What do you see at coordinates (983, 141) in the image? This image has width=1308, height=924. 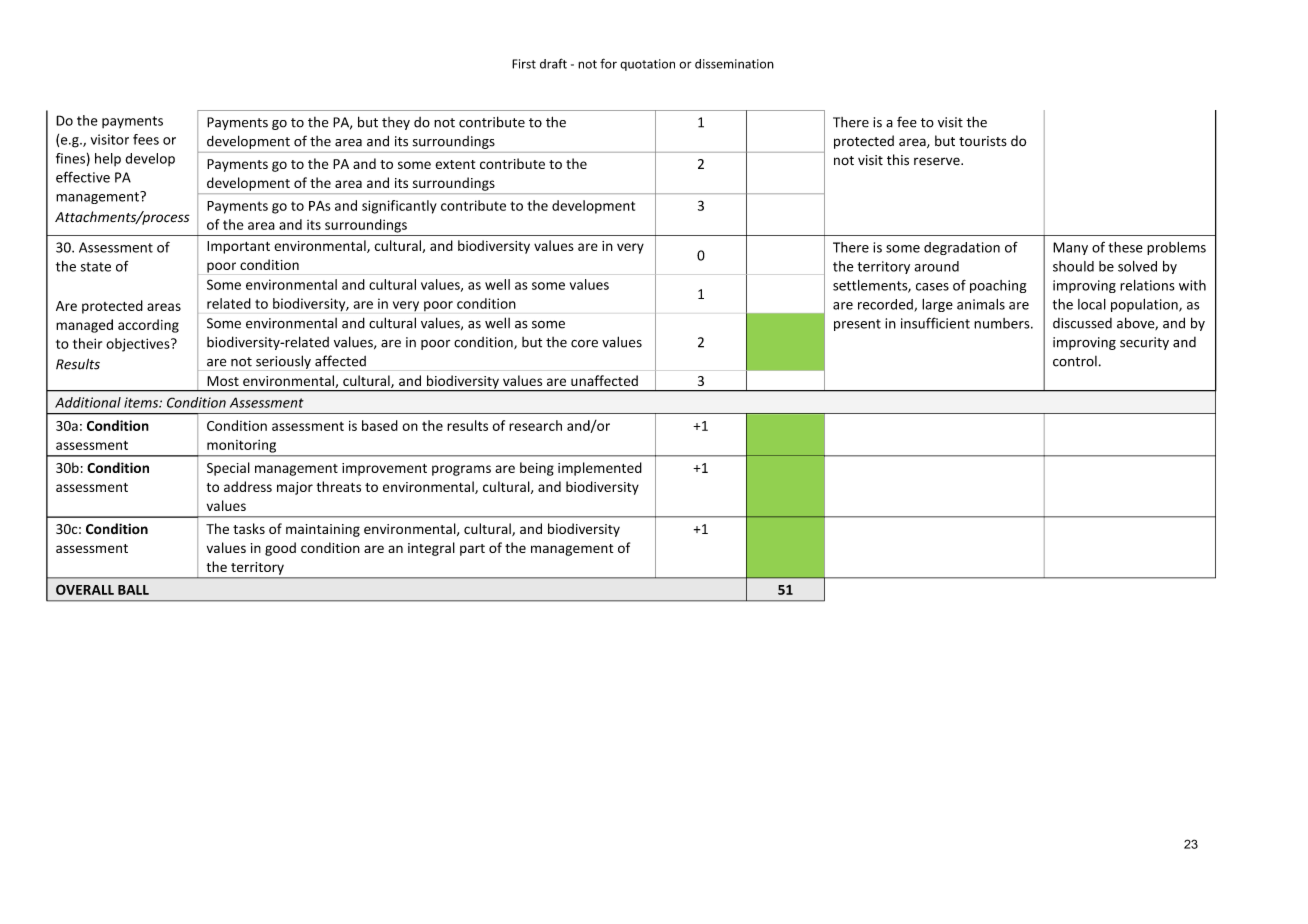 I see `tourists` at bounding box center [983, 141].
